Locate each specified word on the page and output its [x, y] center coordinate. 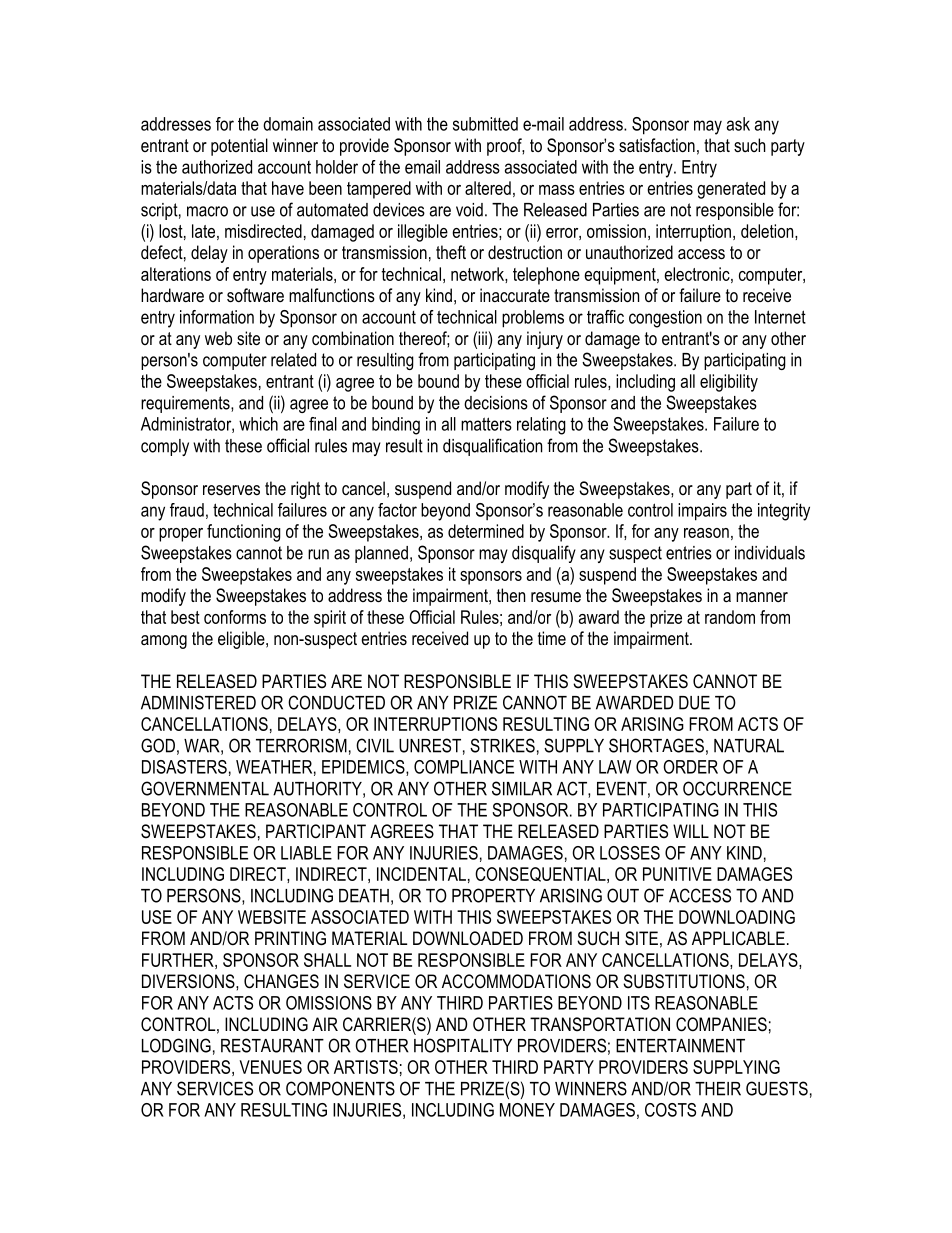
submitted [485, 124]
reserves [231, 490]
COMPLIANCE [464, 767]
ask [738, 124]
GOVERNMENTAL [205, 788]
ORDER [690, 767]
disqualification [492, 447]
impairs [702, 512]
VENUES [270, 1067]
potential [239, 147]
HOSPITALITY [463, 1045]
